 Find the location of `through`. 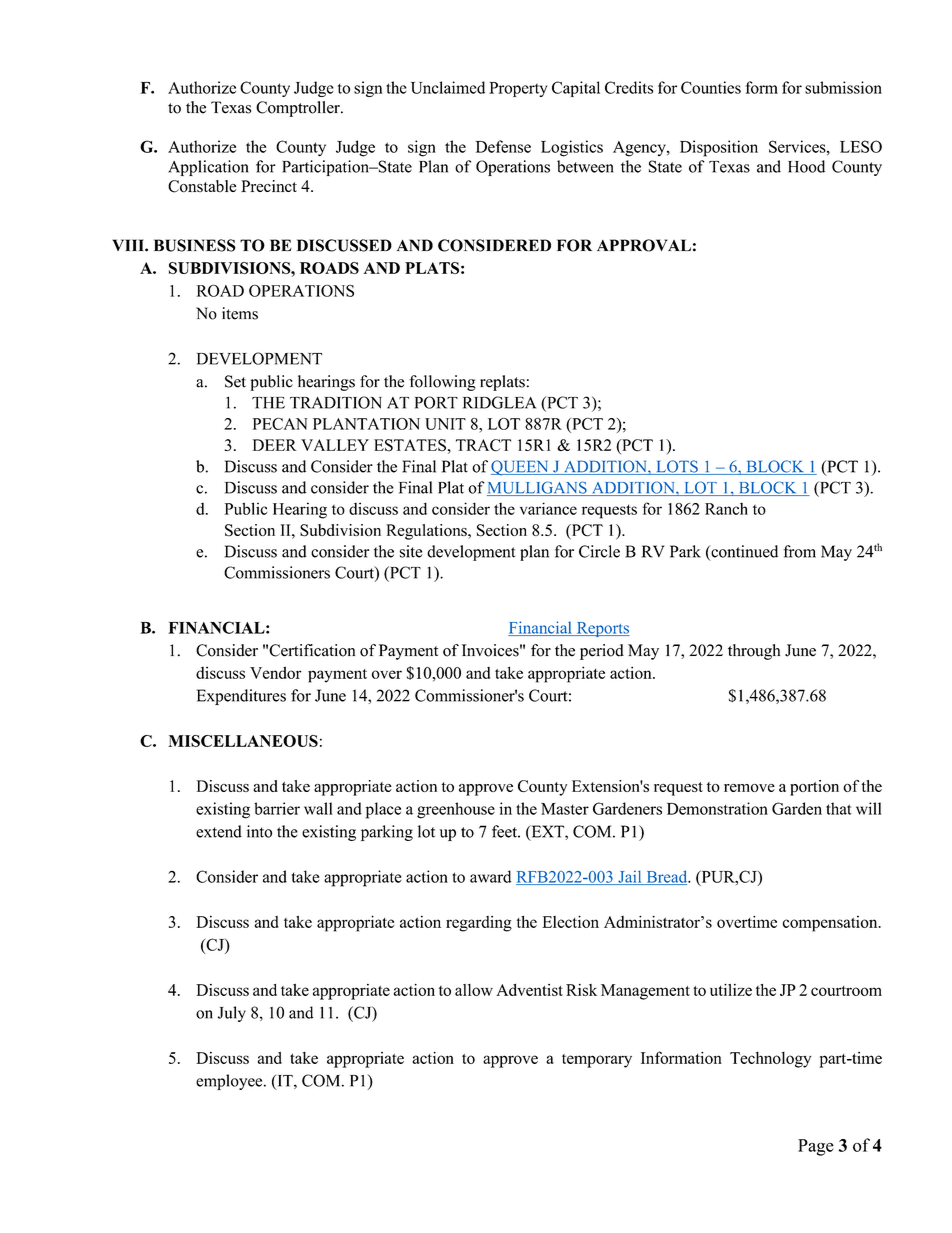

through is located at coordinates (754, 652).
